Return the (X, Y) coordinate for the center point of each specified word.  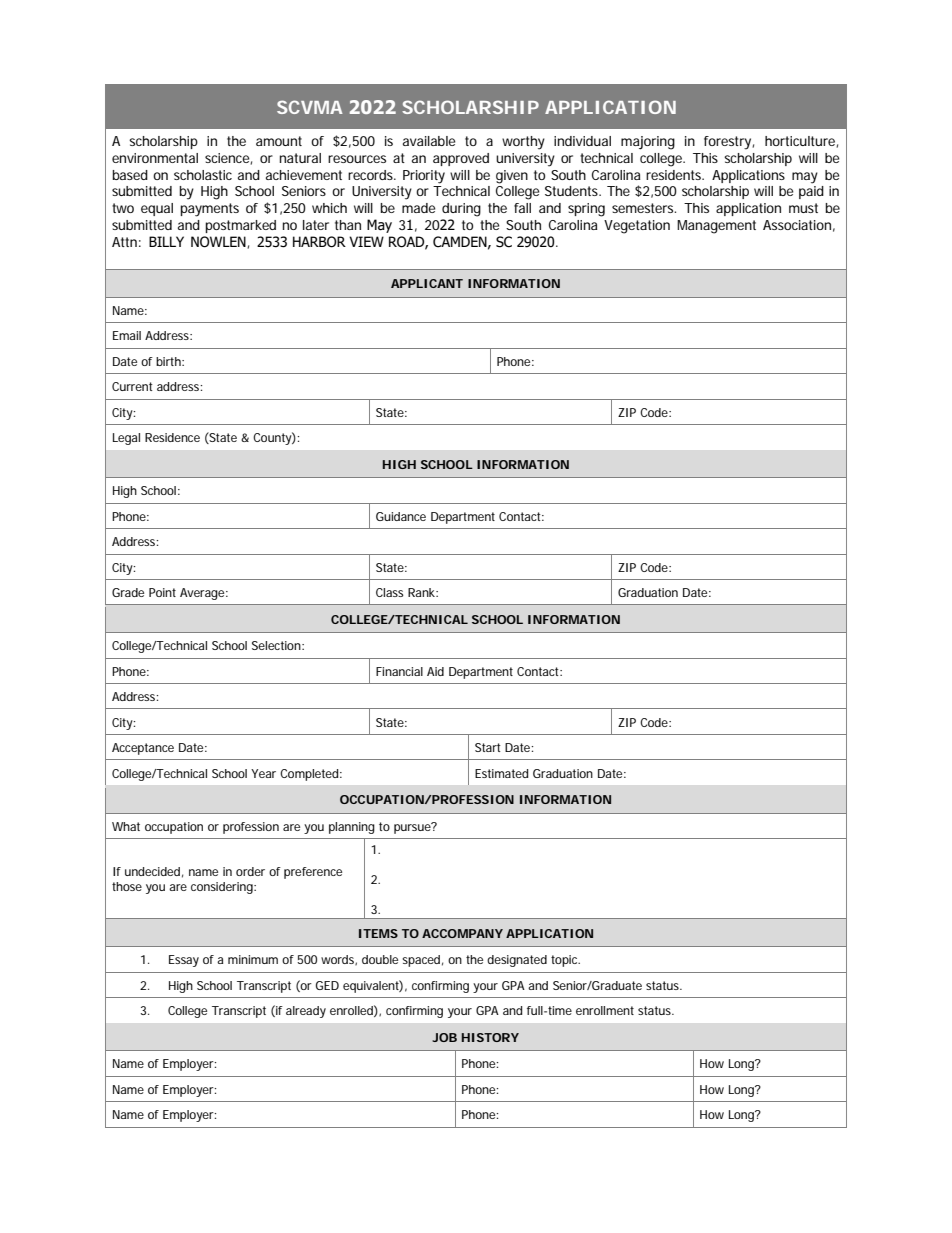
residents (675, 175)
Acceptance (143, 749)
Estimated (501, 773)
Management (716, 227)
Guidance (401, 516)
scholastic (203, 175)
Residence (172, 437)
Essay (184, 961)
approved (461, 159)
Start (488, 747)
